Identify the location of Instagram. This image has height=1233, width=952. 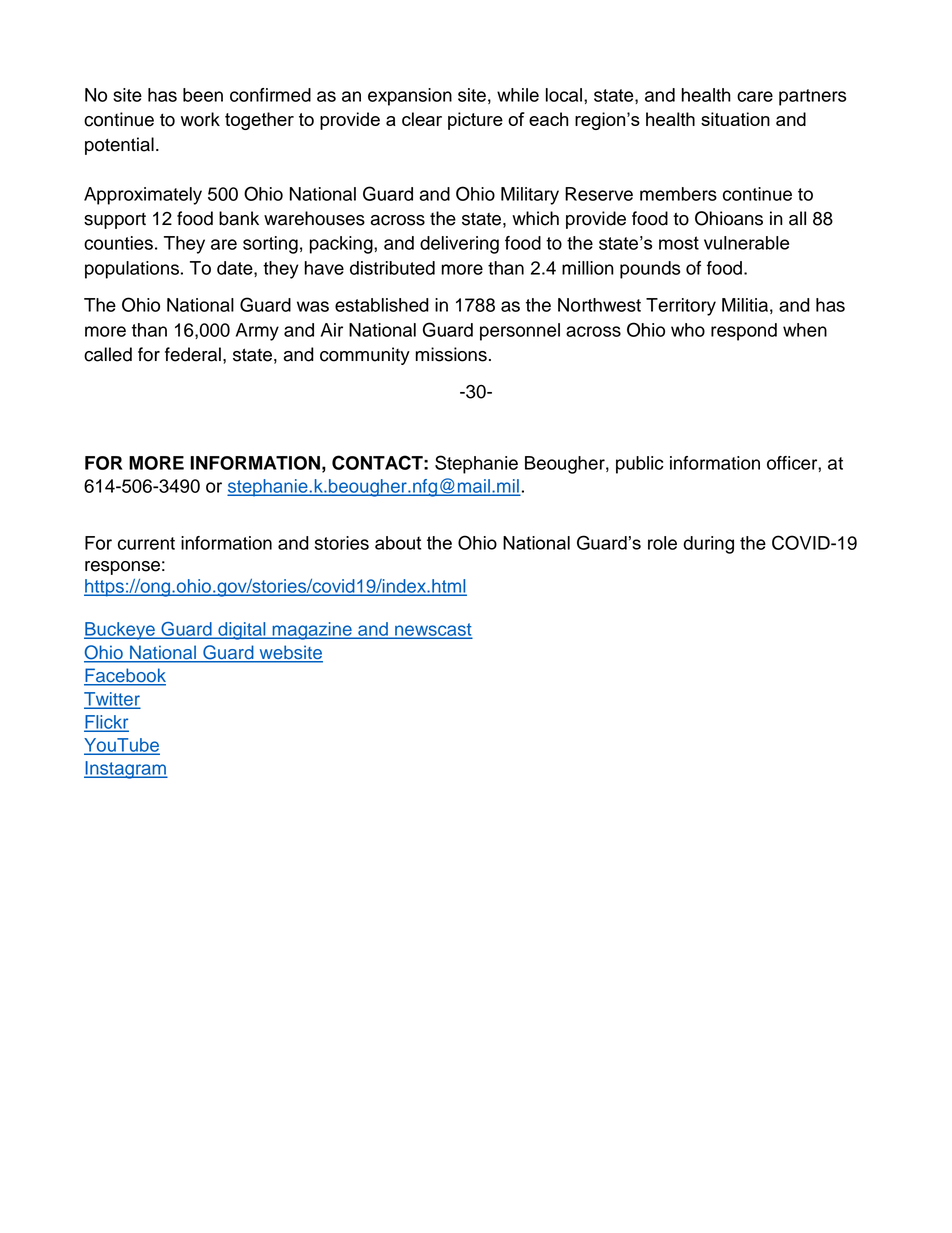
(126, 770).
